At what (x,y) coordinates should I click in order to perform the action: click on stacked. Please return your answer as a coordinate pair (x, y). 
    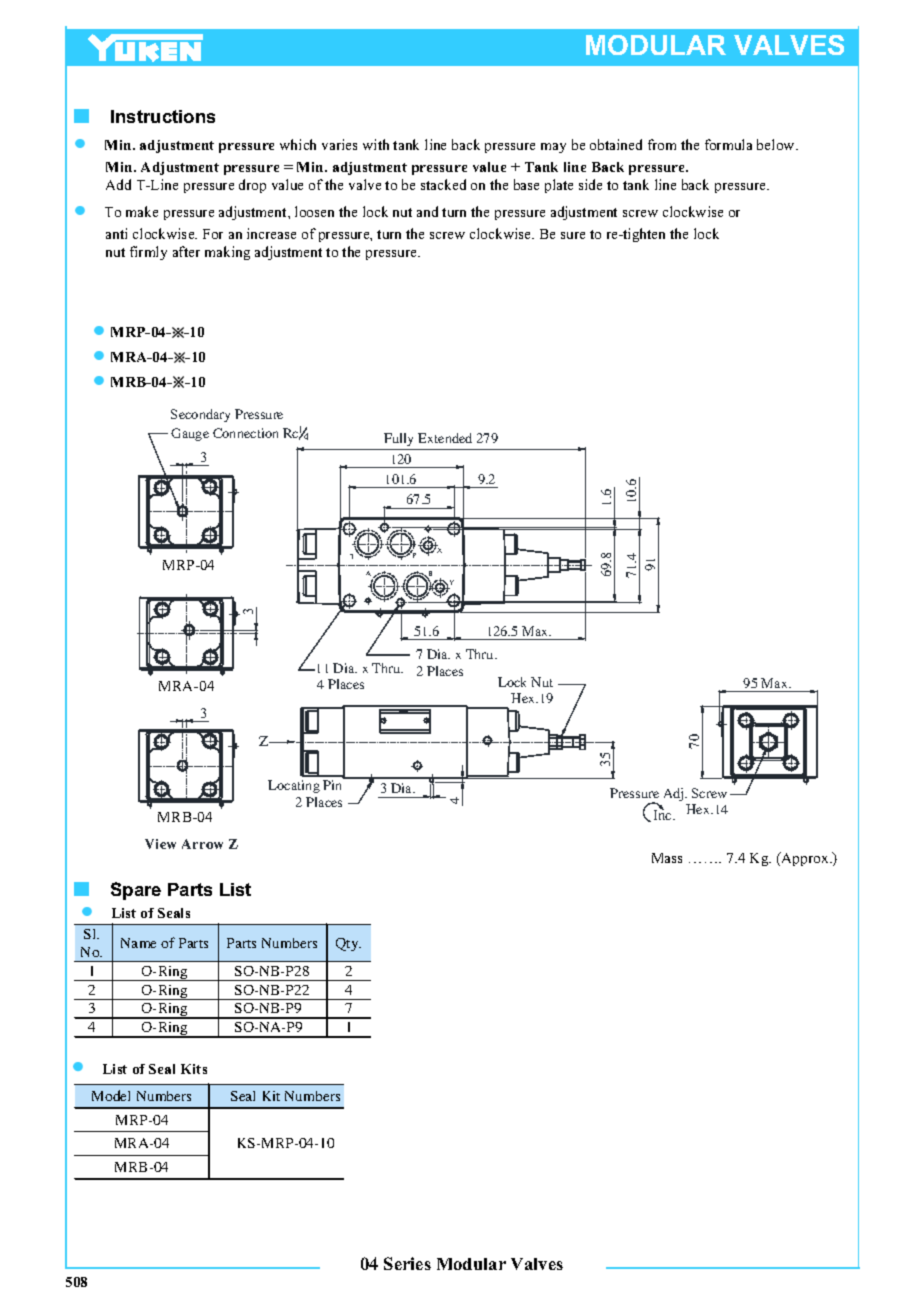
    Looking at the image, I should click on (443, 184).
